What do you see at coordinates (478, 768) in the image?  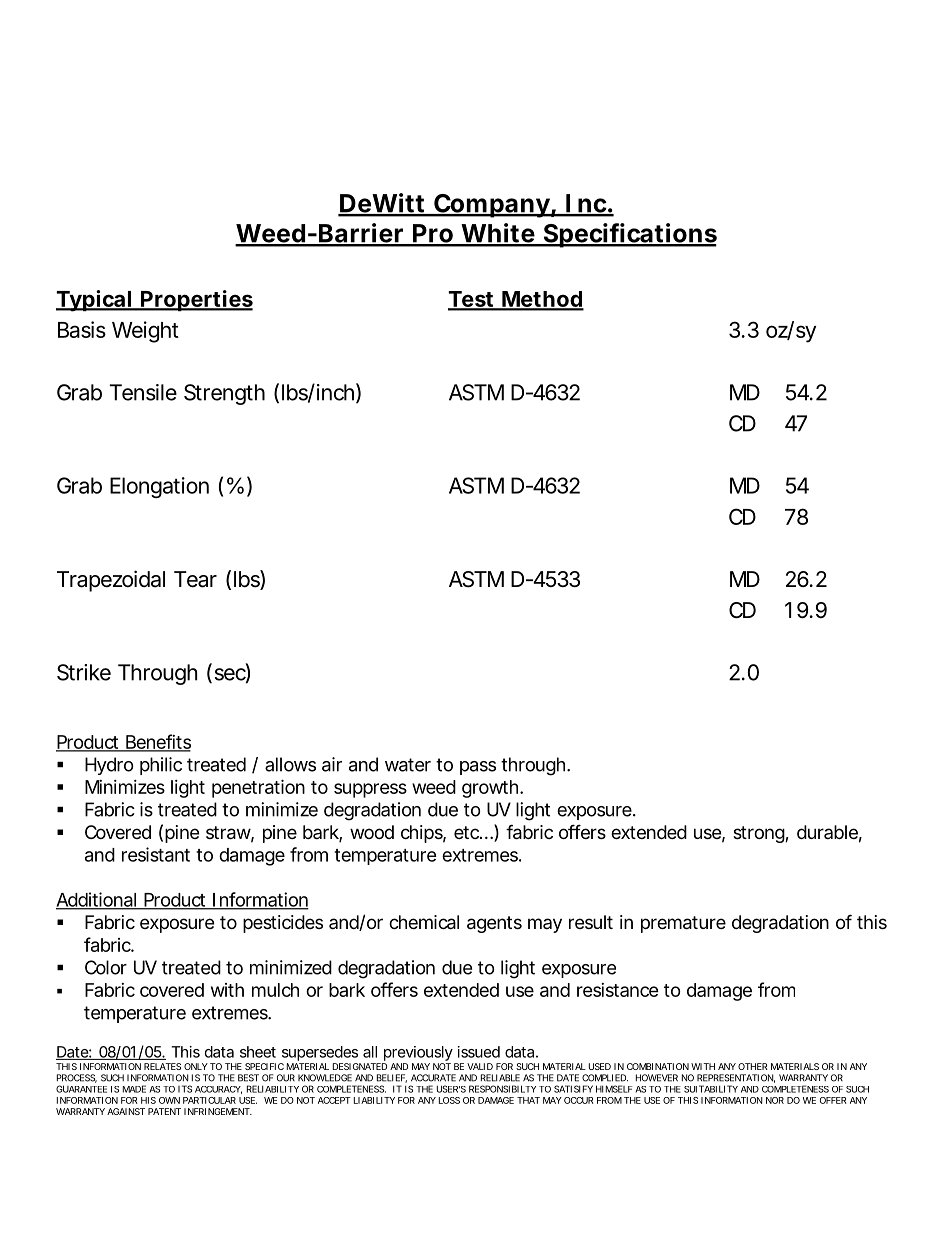 I see `pass` at bounding box center [478, 768].
